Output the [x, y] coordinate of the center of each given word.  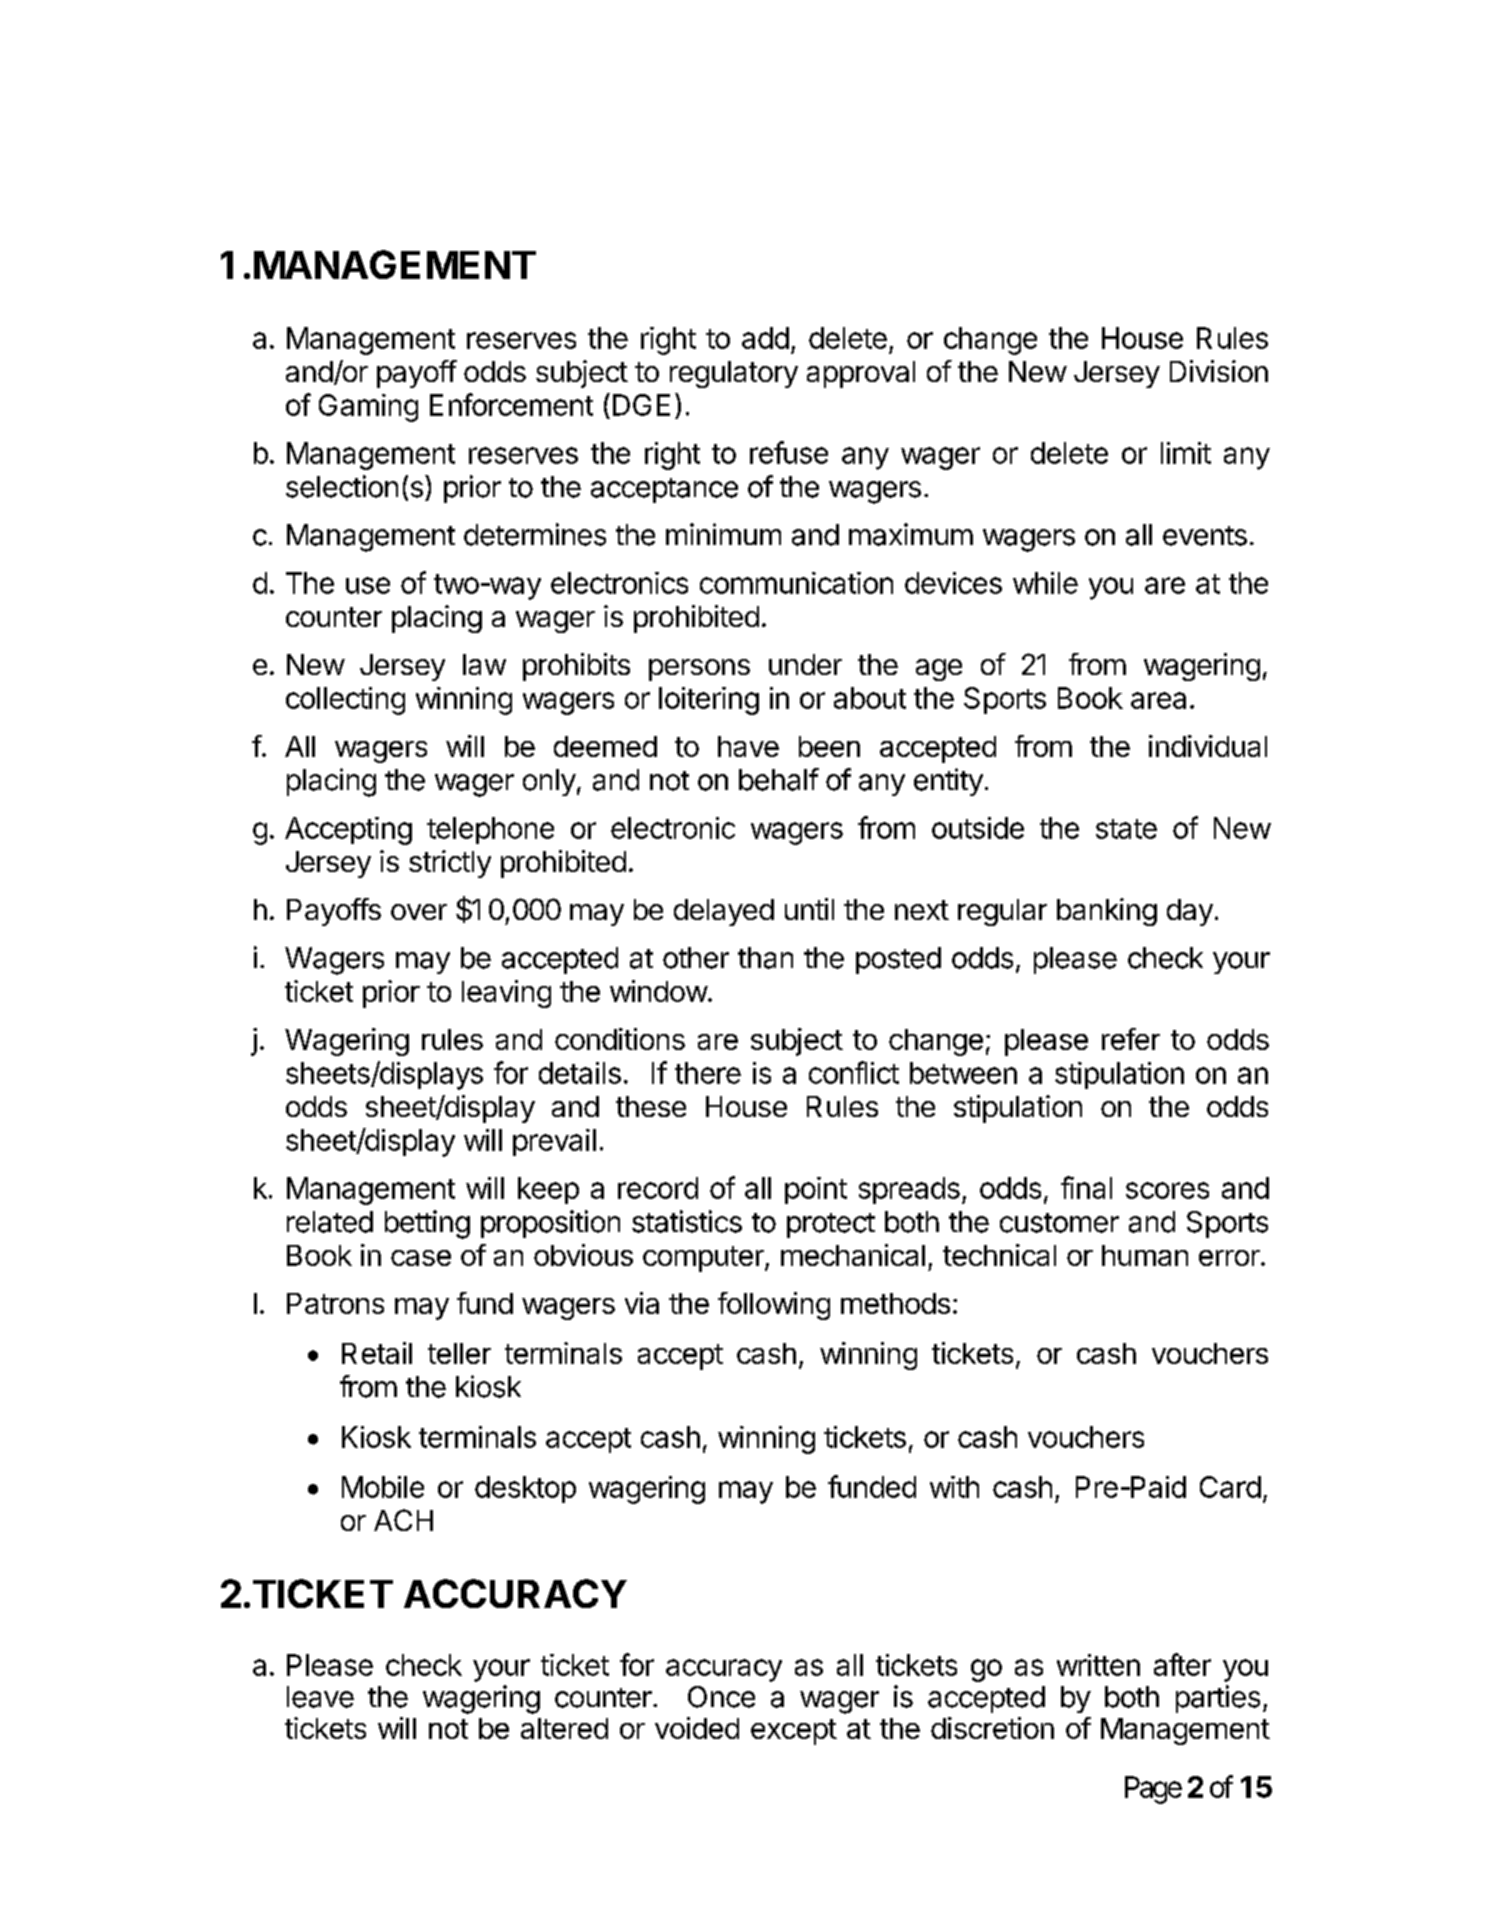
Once [721, 1697]
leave [320, 1697]
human [1145, 1255]
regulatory [734, 374]
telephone [490, 830]
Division [1219, 371]
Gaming [368, 408]
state [1126, 829]
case [421, 1258]
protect [831, 1225]
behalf [779, 779]
